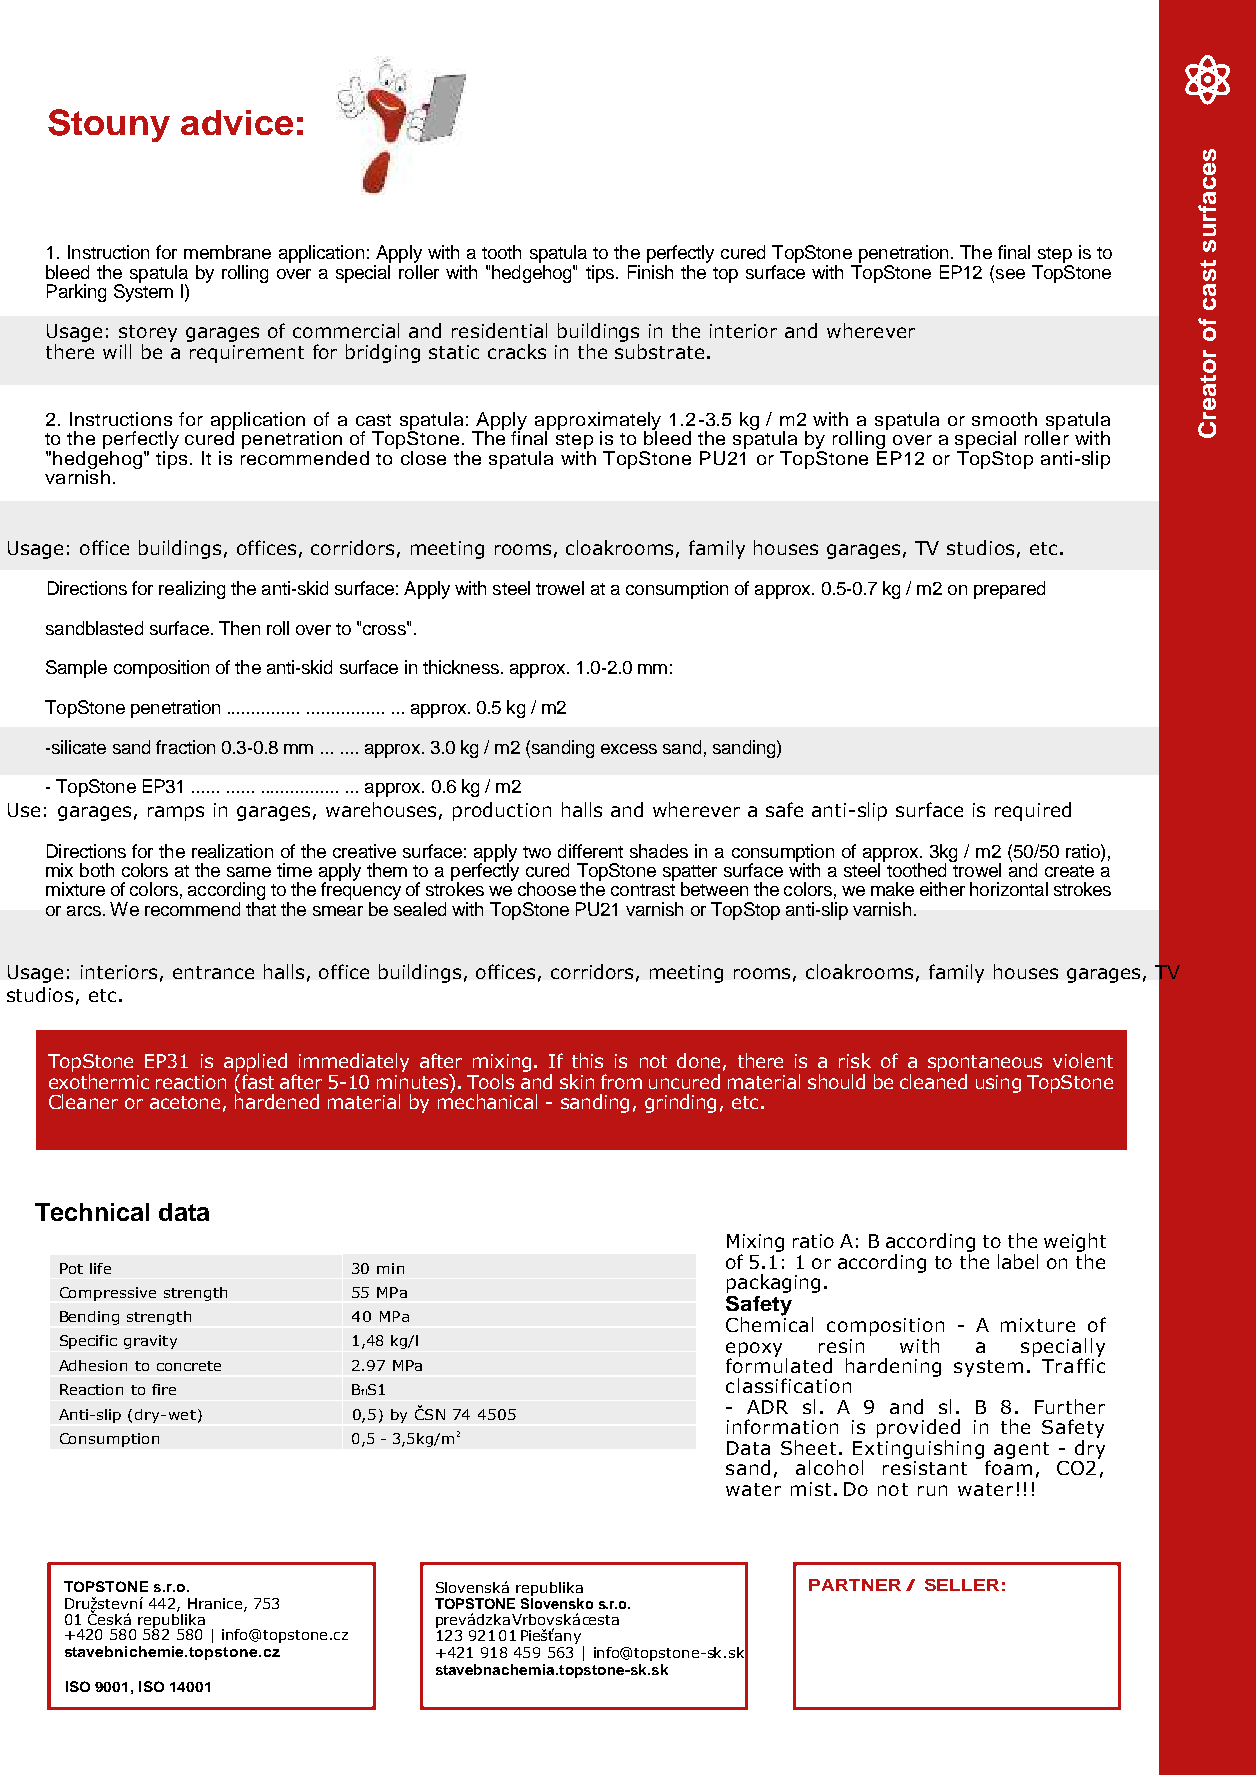  Describe the element at coordinates (423, 458) in the document. I see `close` at that location.
